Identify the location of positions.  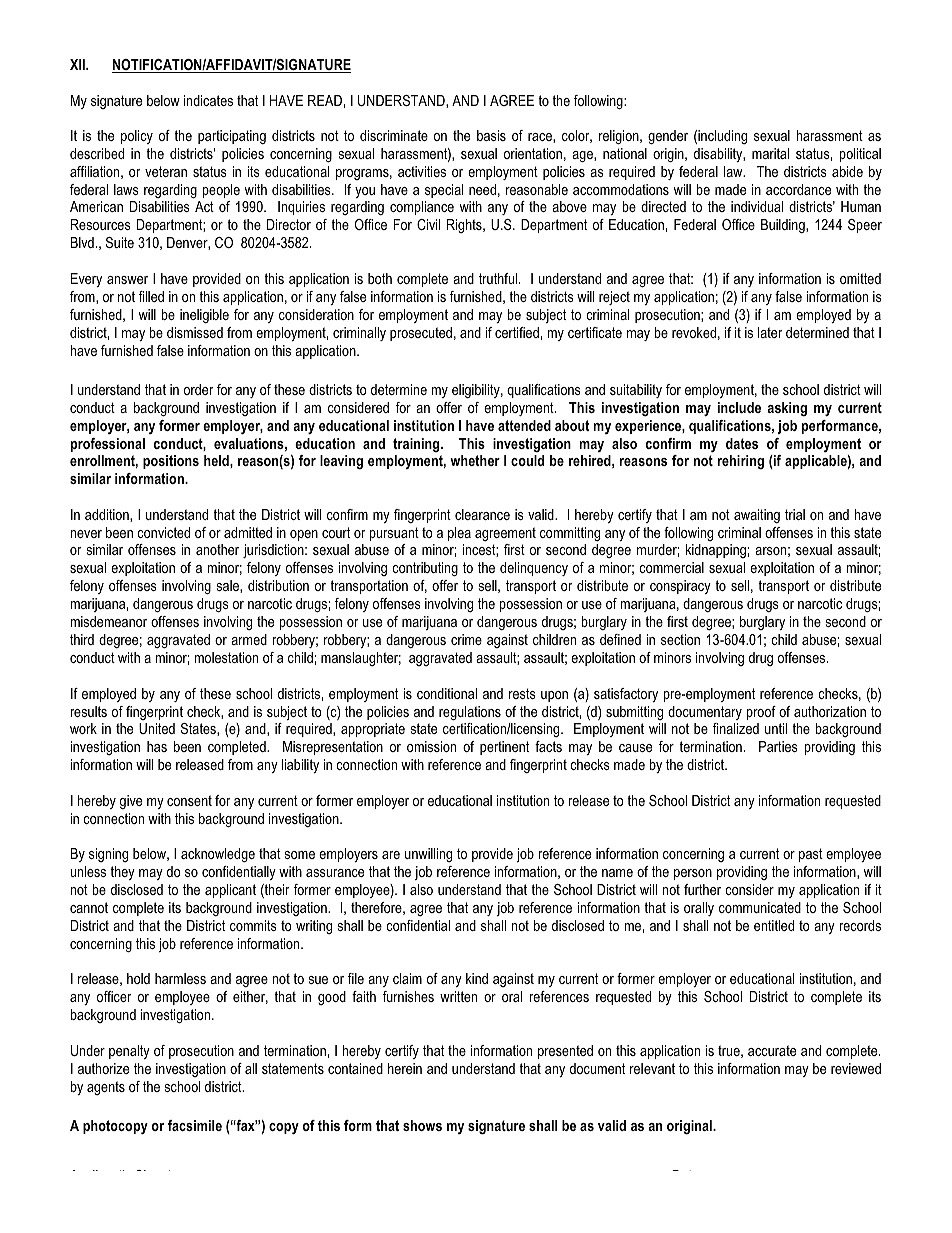
(171, 462).
